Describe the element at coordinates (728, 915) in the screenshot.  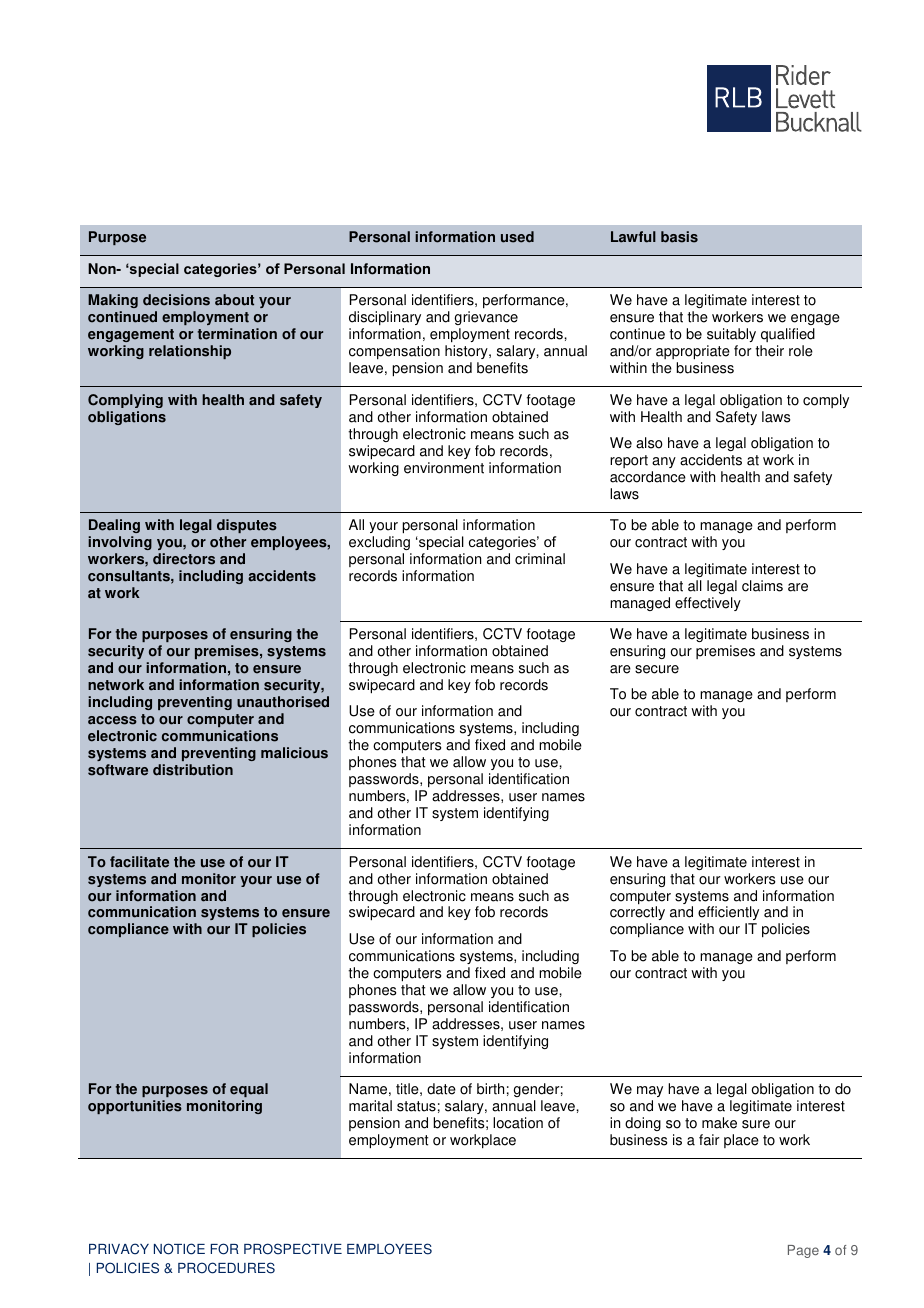
I see `efficiently` at that location.
